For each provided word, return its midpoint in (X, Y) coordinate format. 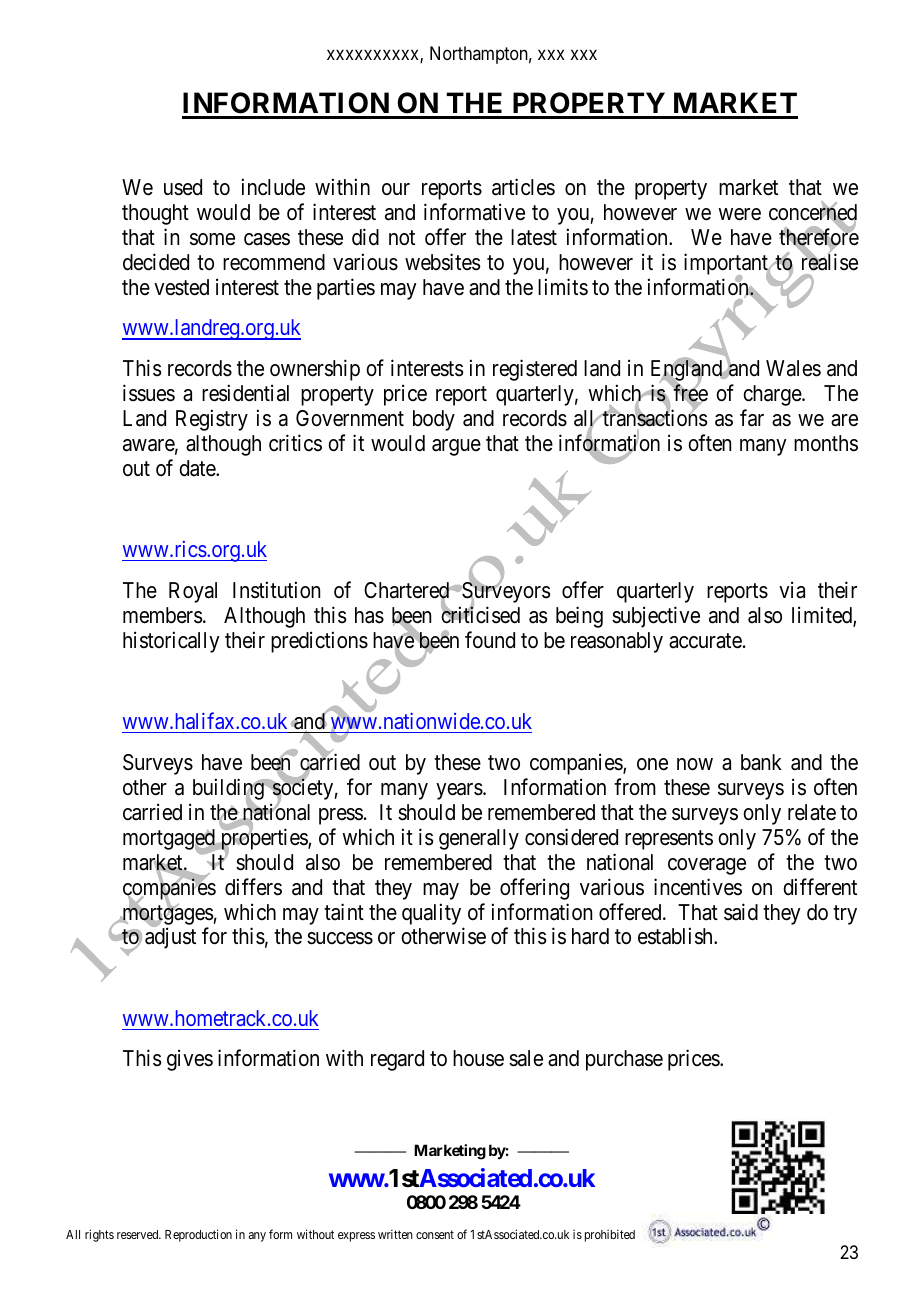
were (739, 214)
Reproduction (198, 1235)
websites (443, 262)
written (395, 1234)
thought (155, 214)
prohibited (610, 1235)
